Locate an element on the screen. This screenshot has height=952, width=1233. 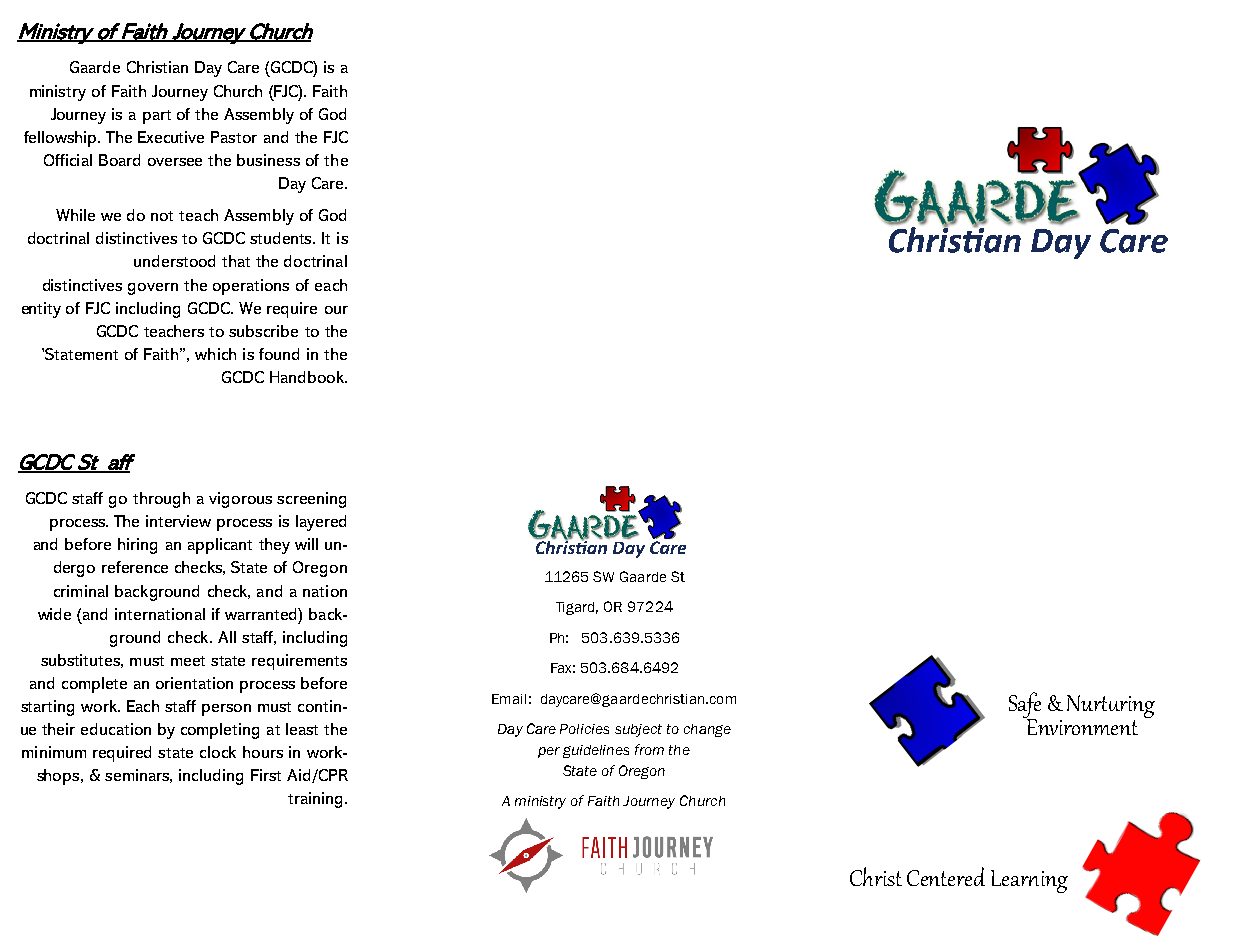
business is located at coordinates (268, 160).
